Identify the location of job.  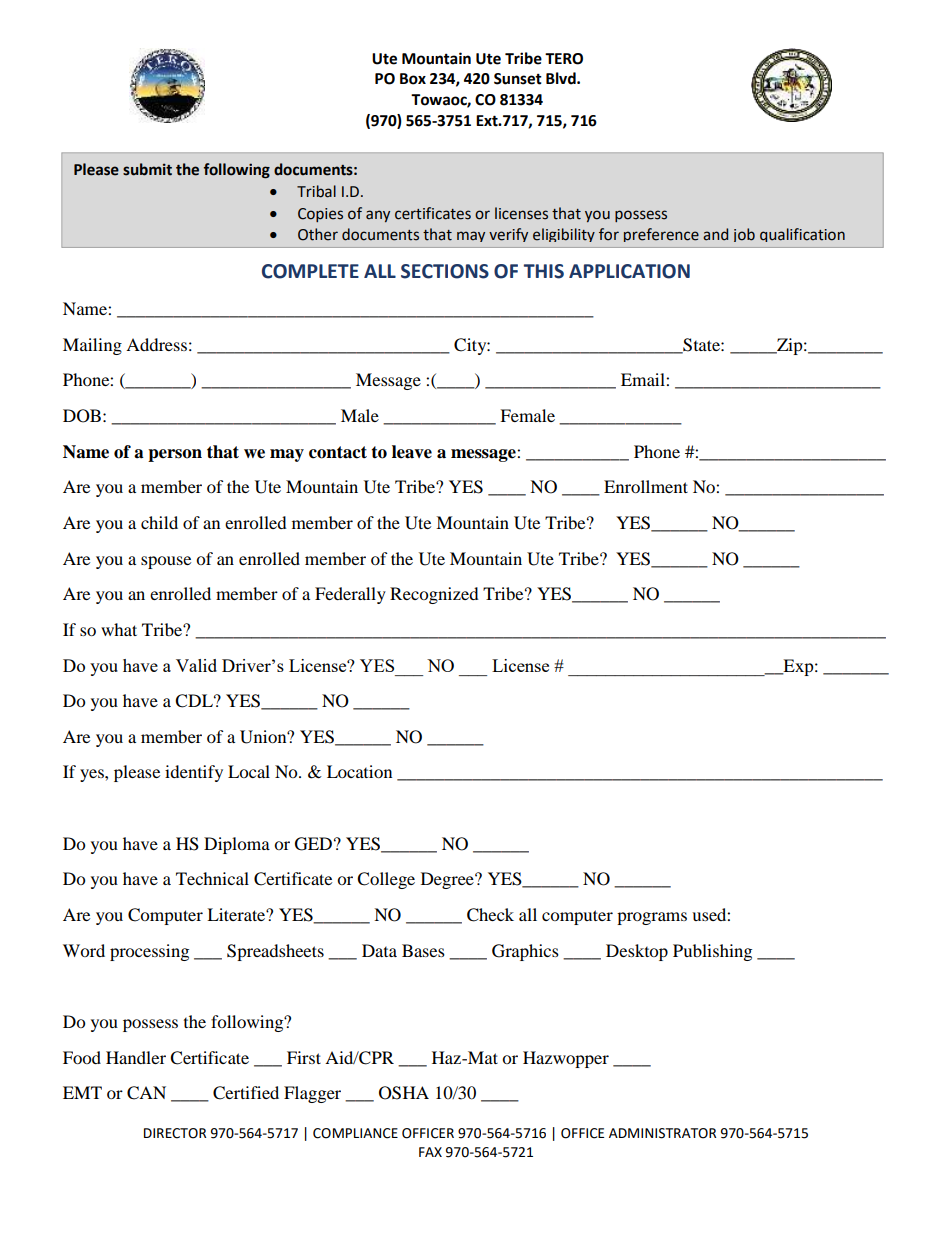
(744, 235).
